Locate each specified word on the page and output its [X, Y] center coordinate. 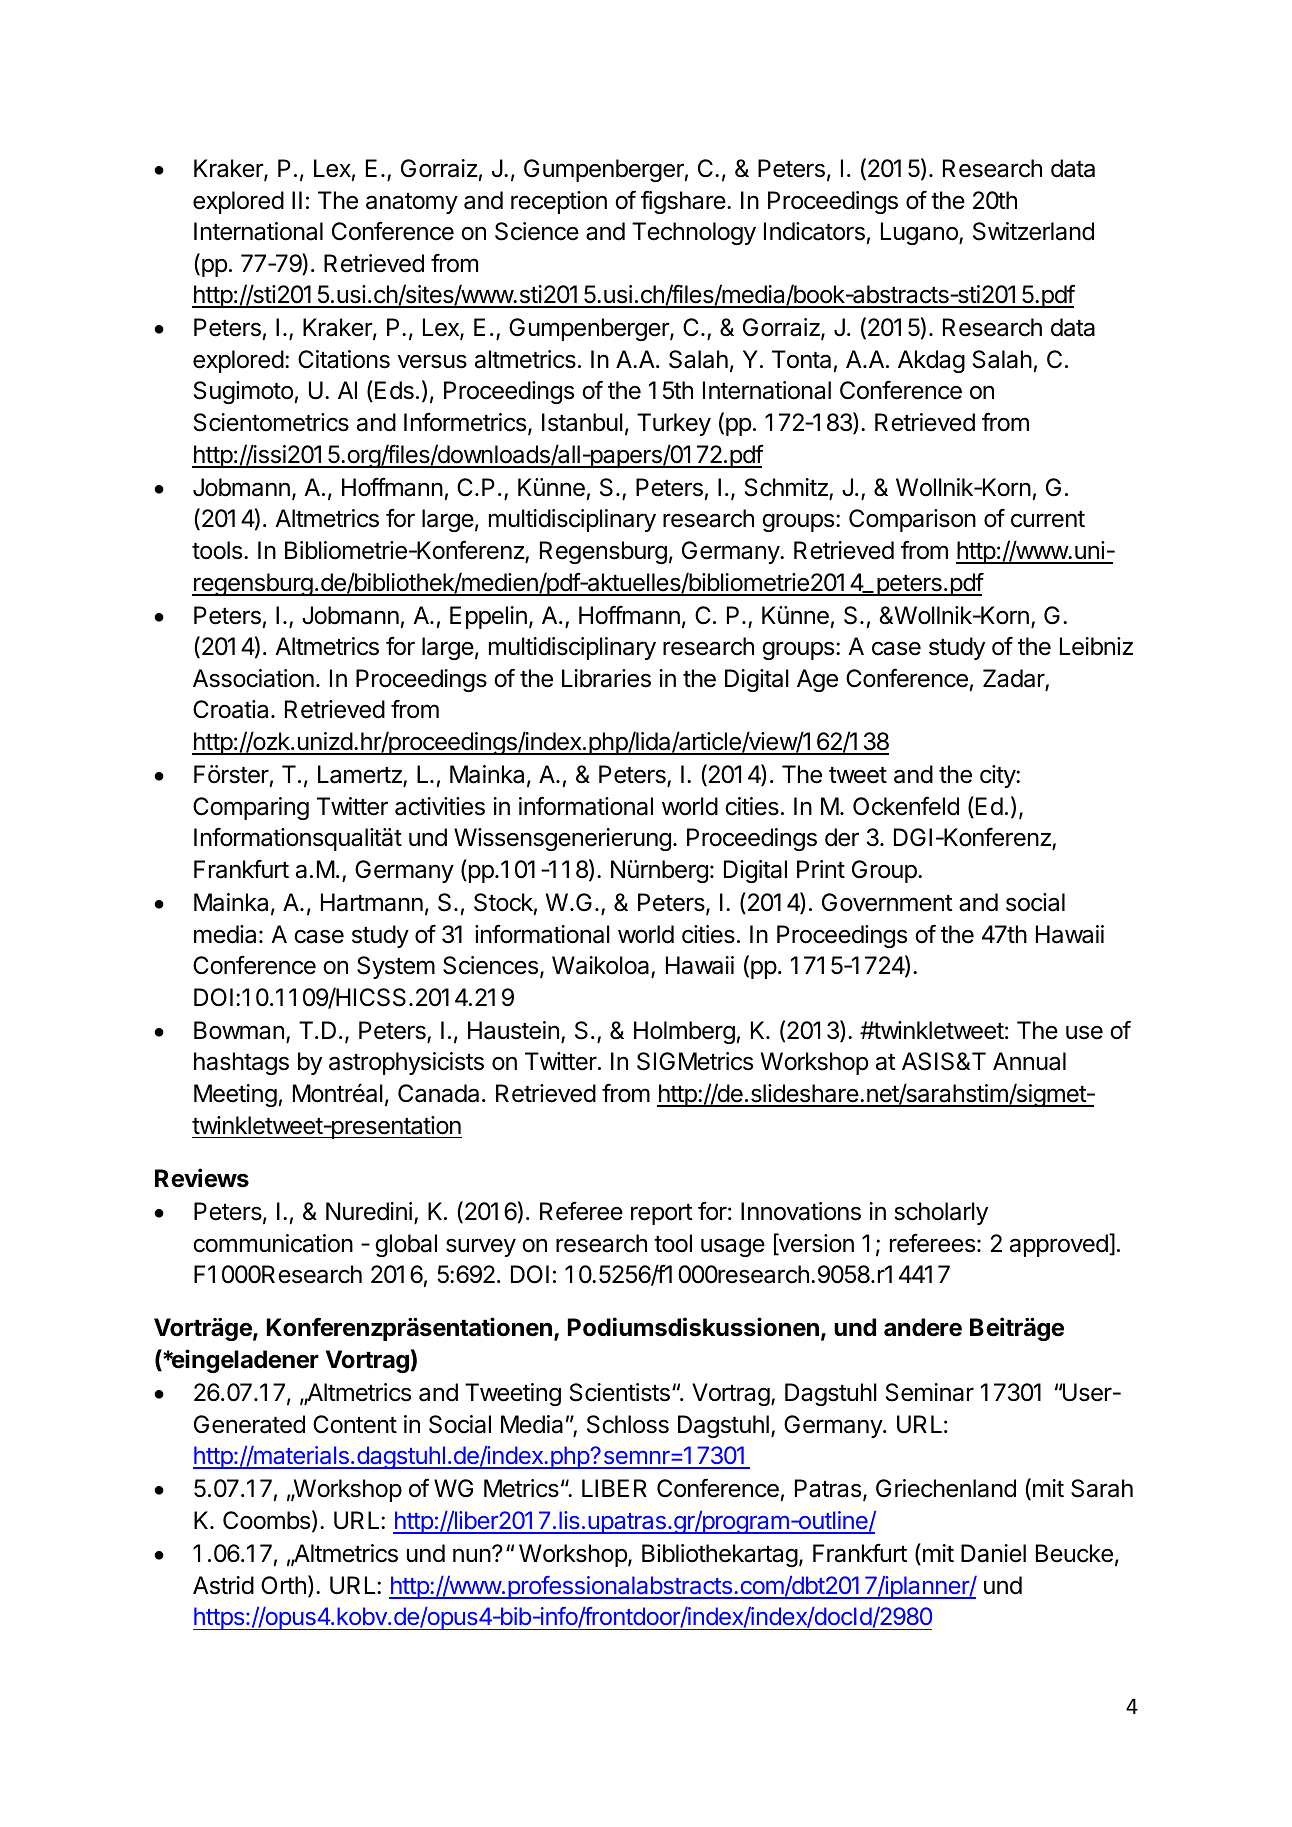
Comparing [251, 808]
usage [733, 1247]
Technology [694, 233]
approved [1060, 1245]
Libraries [606, 678]
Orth [283, 1585]
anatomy [412, 203]
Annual [1029, 1061]
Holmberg [684, 1032]
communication [273, 1243]
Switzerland [1033, 231]
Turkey [674, 424]
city [998, 776]
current [1048, 519]
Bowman [239, 1030]
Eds [394, 390]
